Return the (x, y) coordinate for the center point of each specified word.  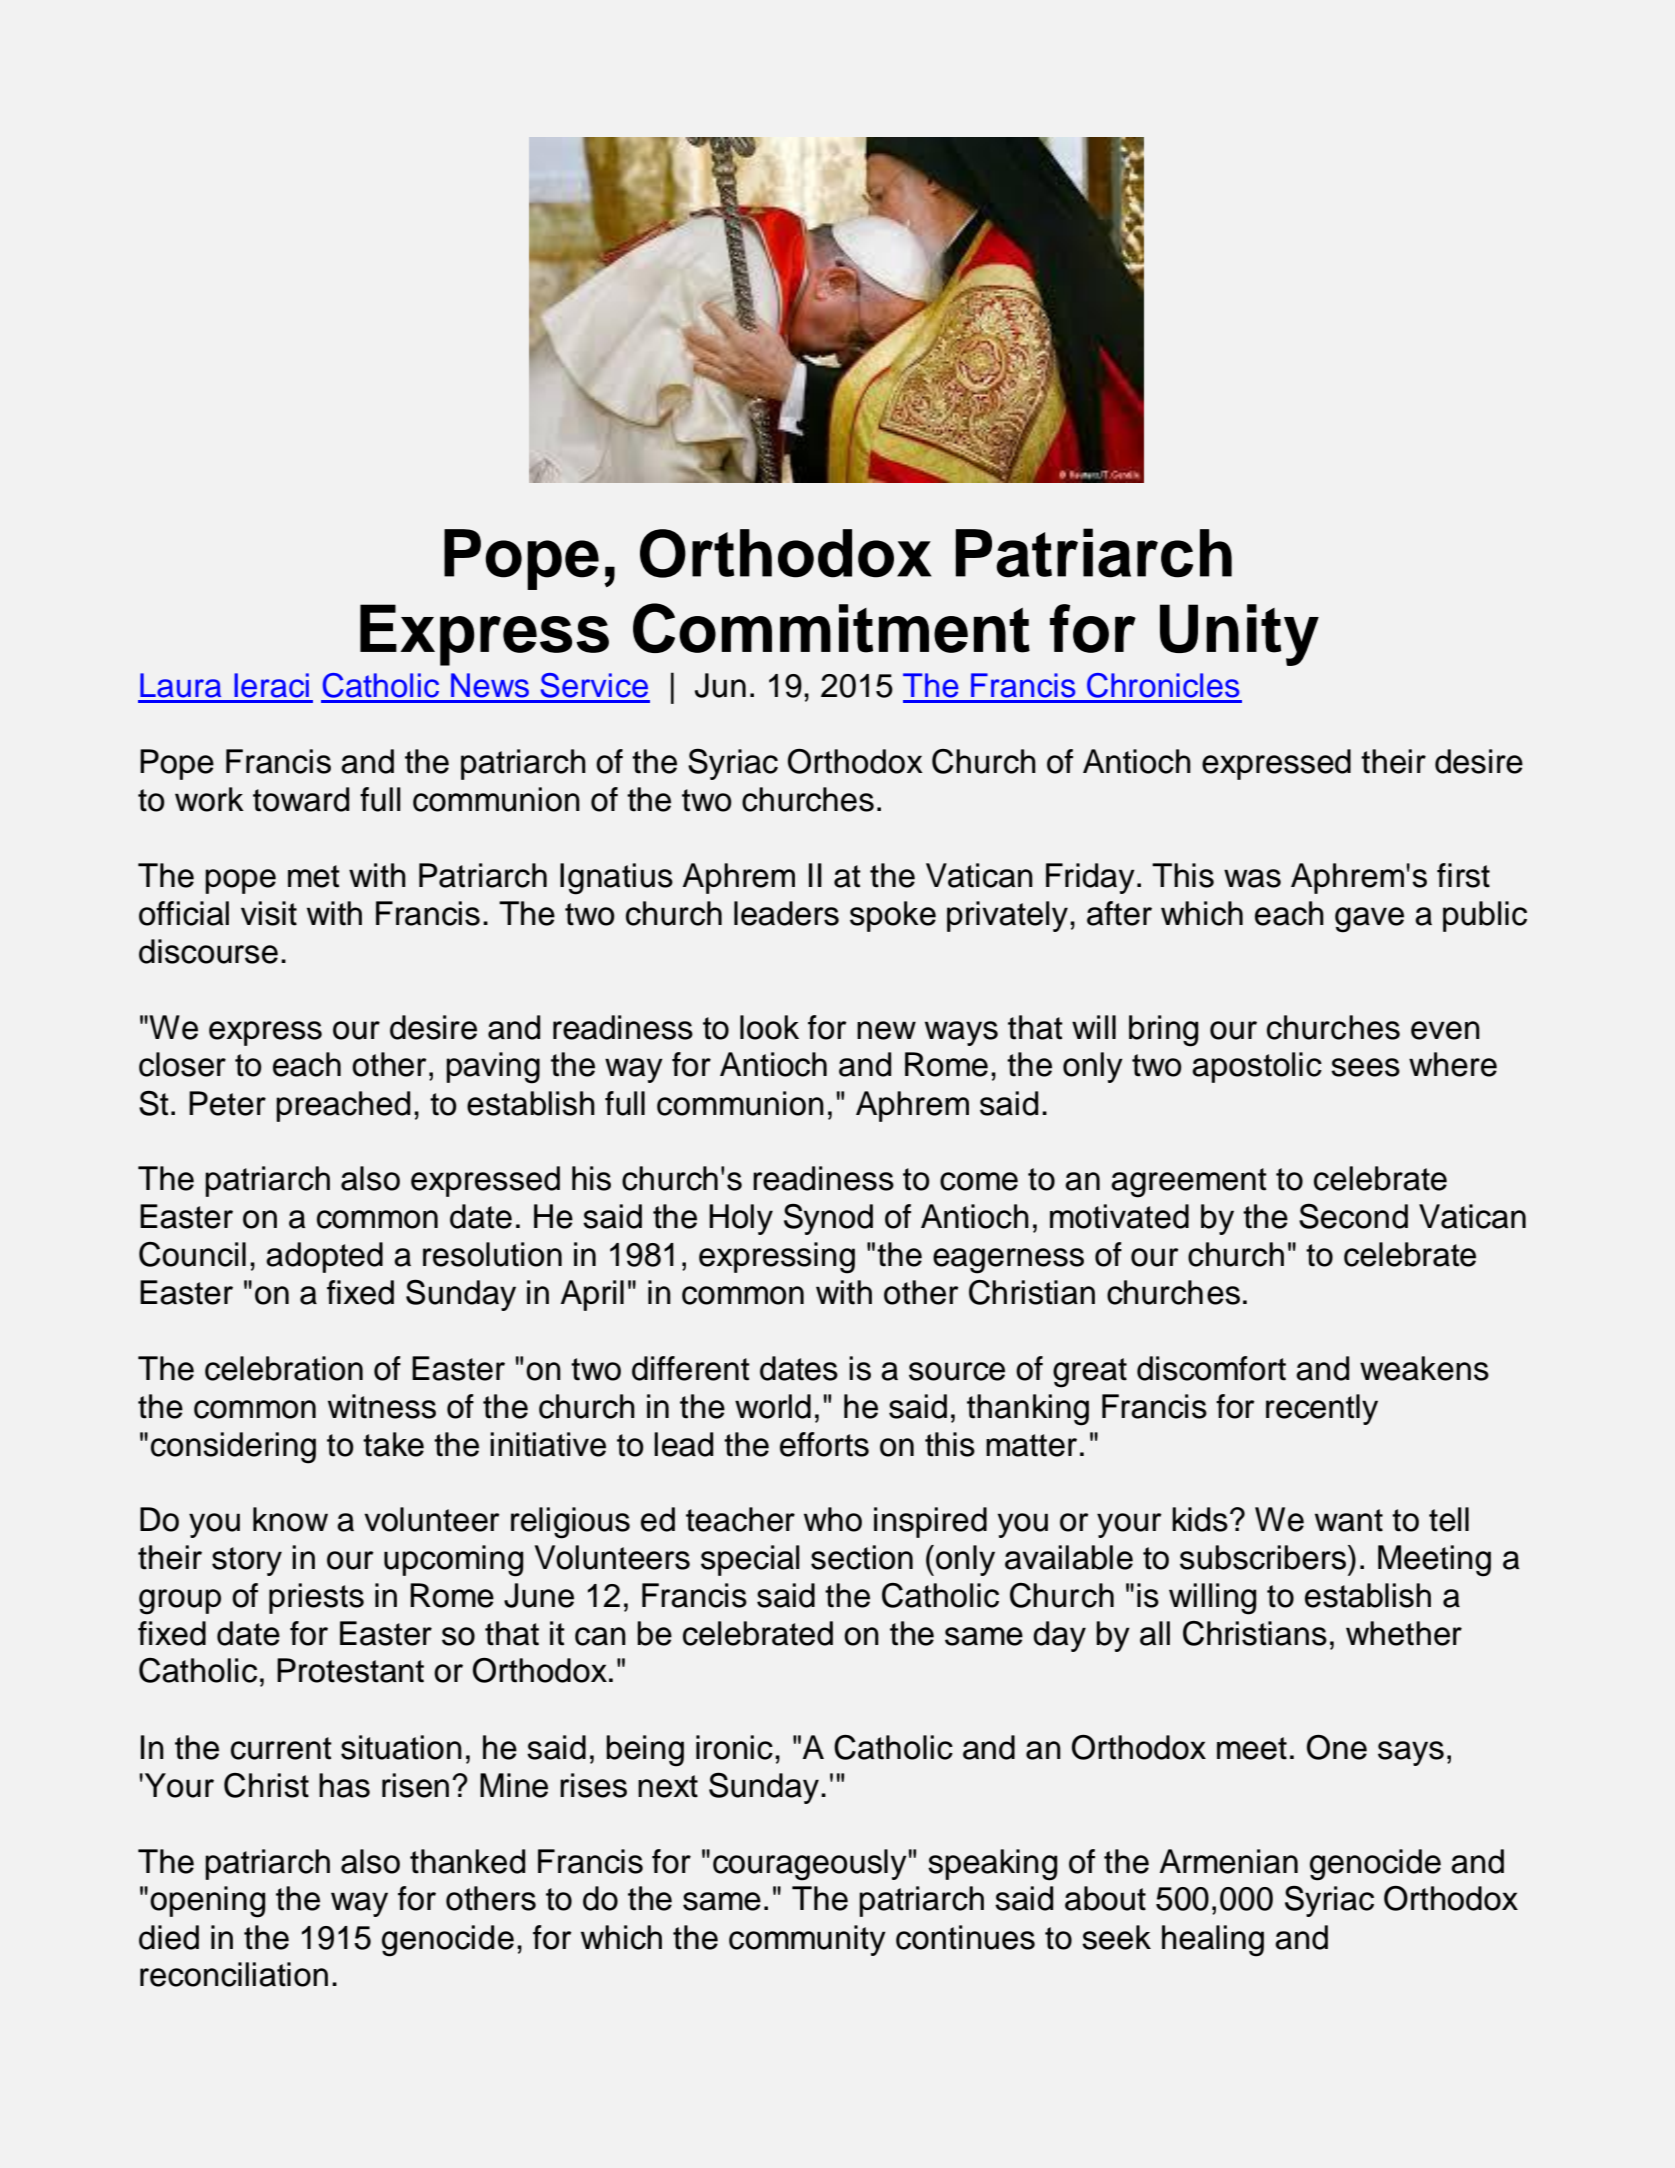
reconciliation (234, 1974)
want (1349, 1520)
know (290, 1519)
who (833, 1519)
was (1252, 878)
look (769, 1027)
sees (1365, 1067)
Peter (227, 1103)
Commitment (831, 628)
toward (301, 799)
